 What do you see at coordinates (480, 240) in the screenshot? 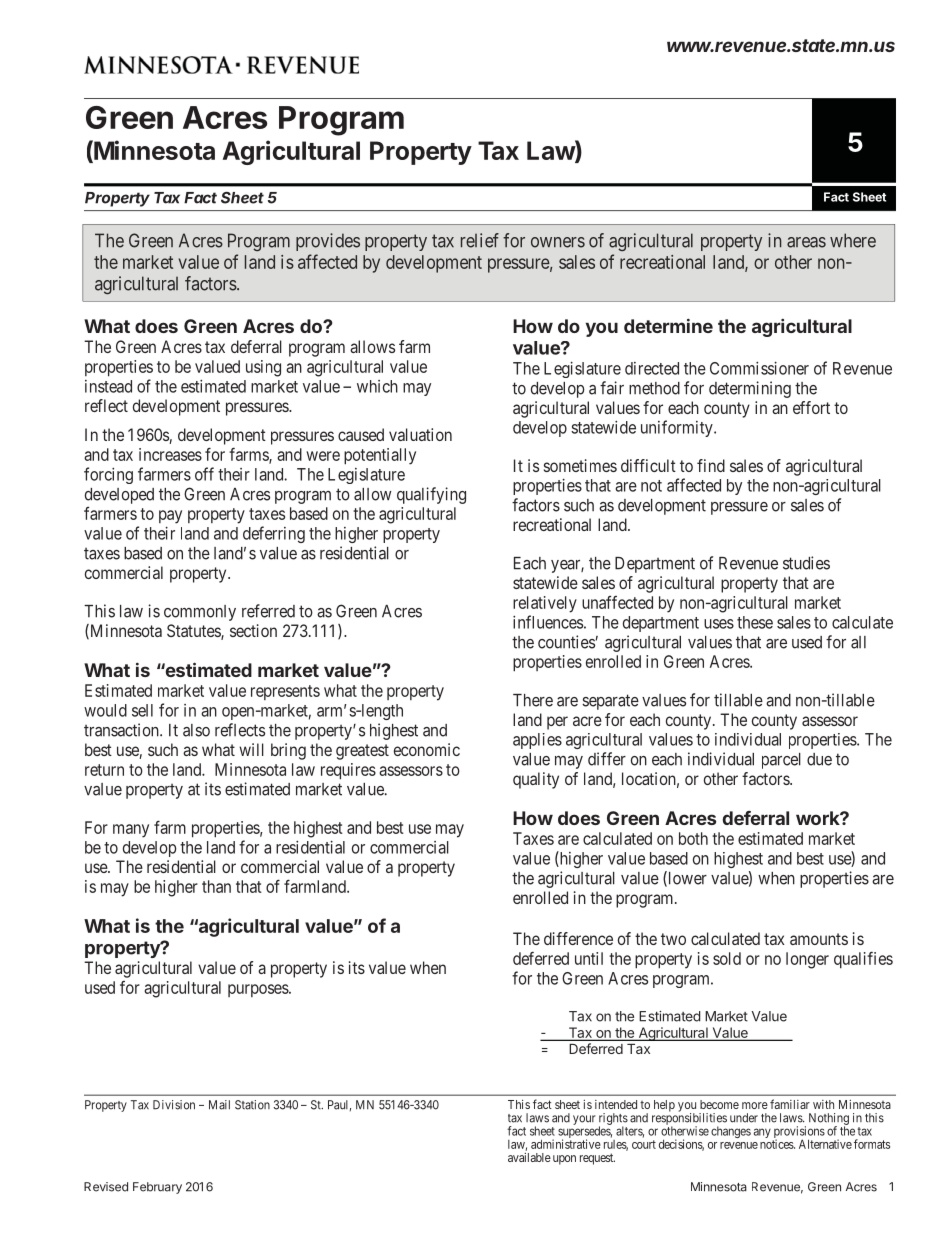
I see `relief` at bounding box center [480, 240].
